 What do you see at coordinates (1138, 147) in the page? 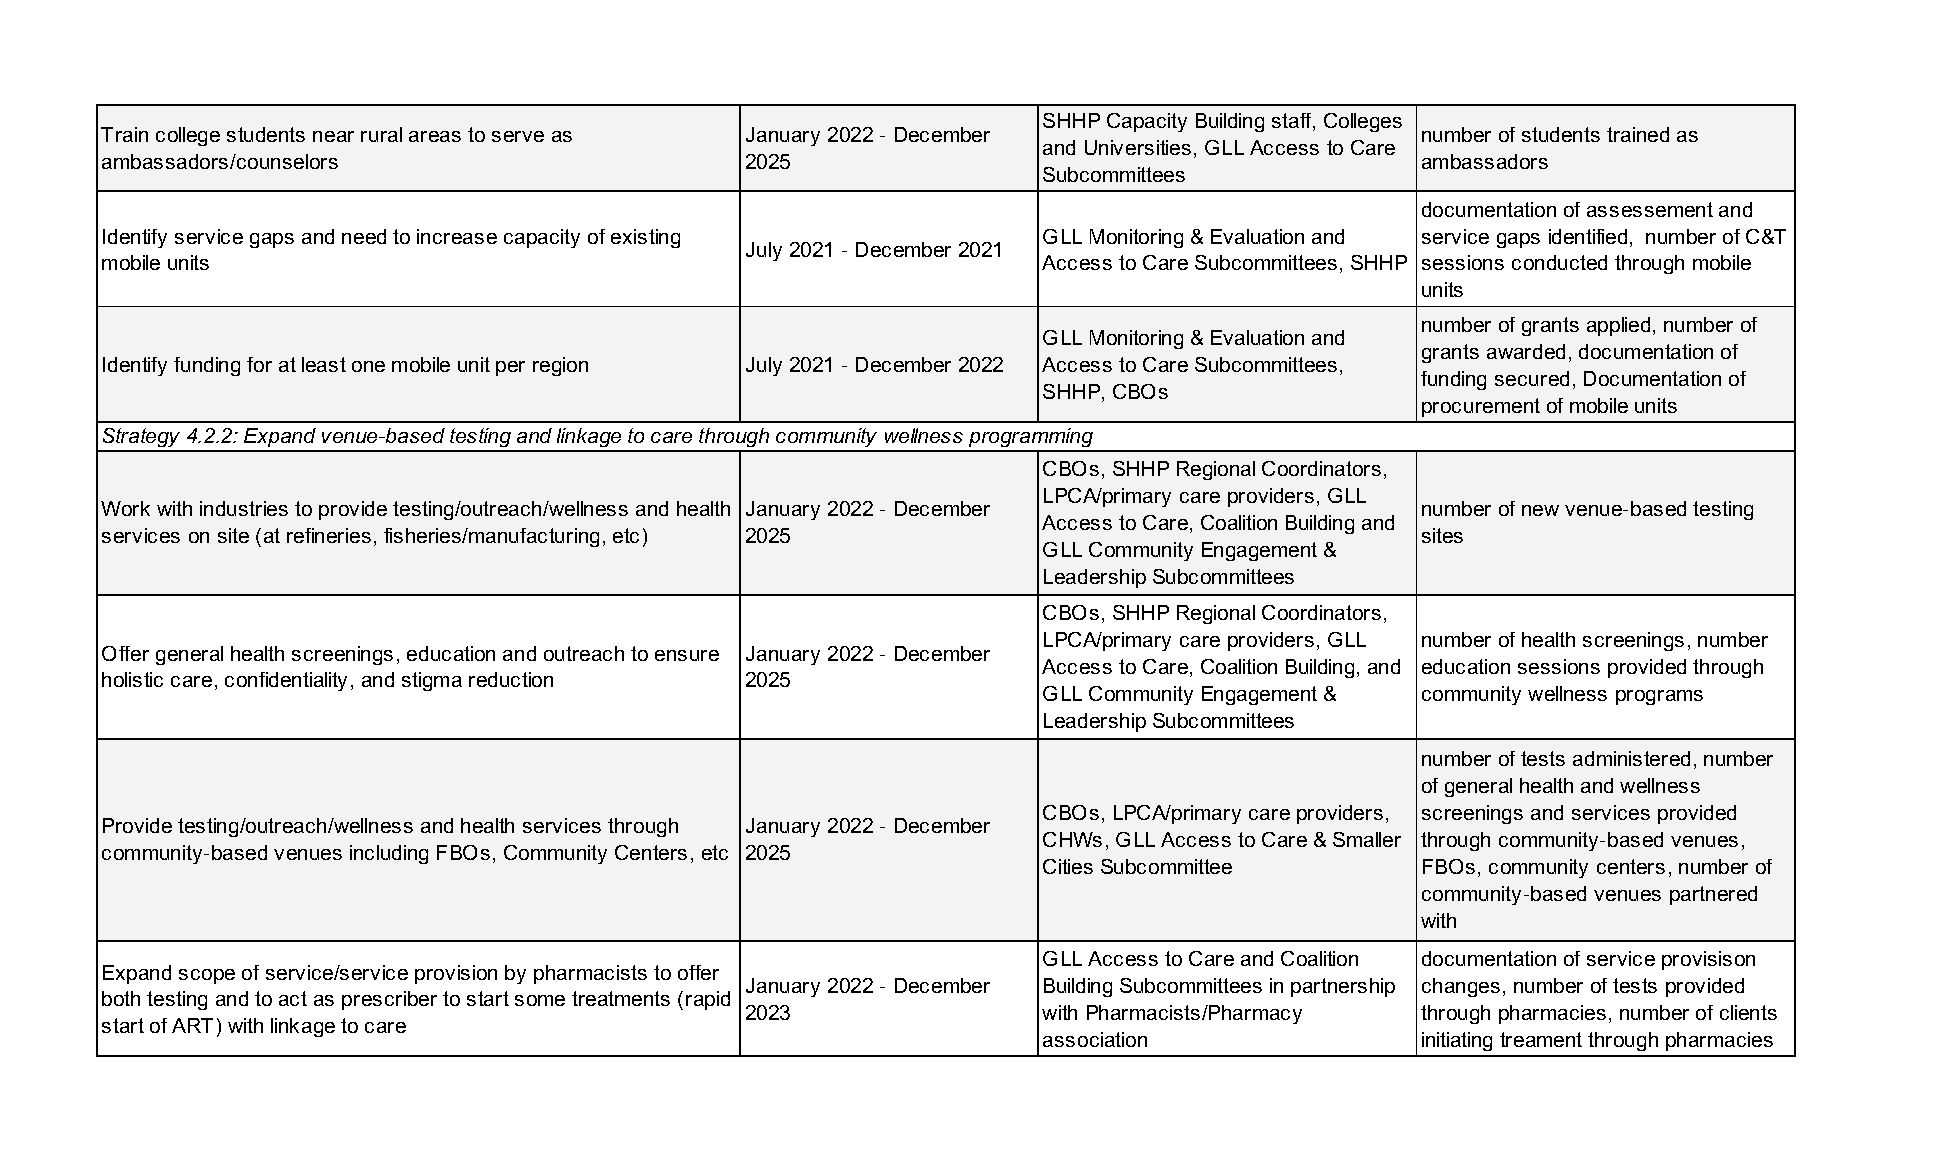
I see `Universities` at bounding box center [1138, 147].
